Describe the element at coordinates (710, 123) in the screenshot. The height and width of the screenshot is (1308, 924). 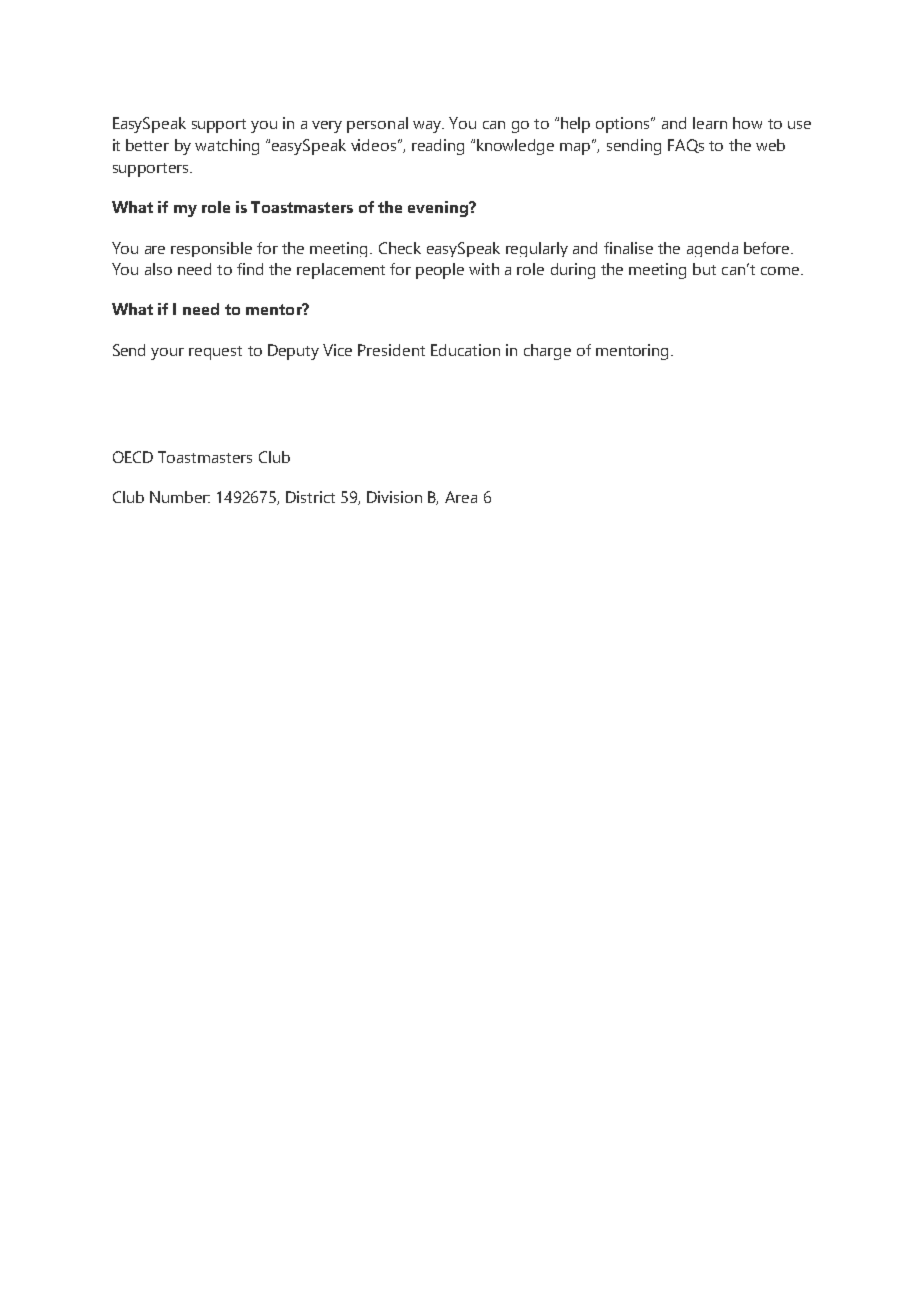
I see `learn` at that location.
